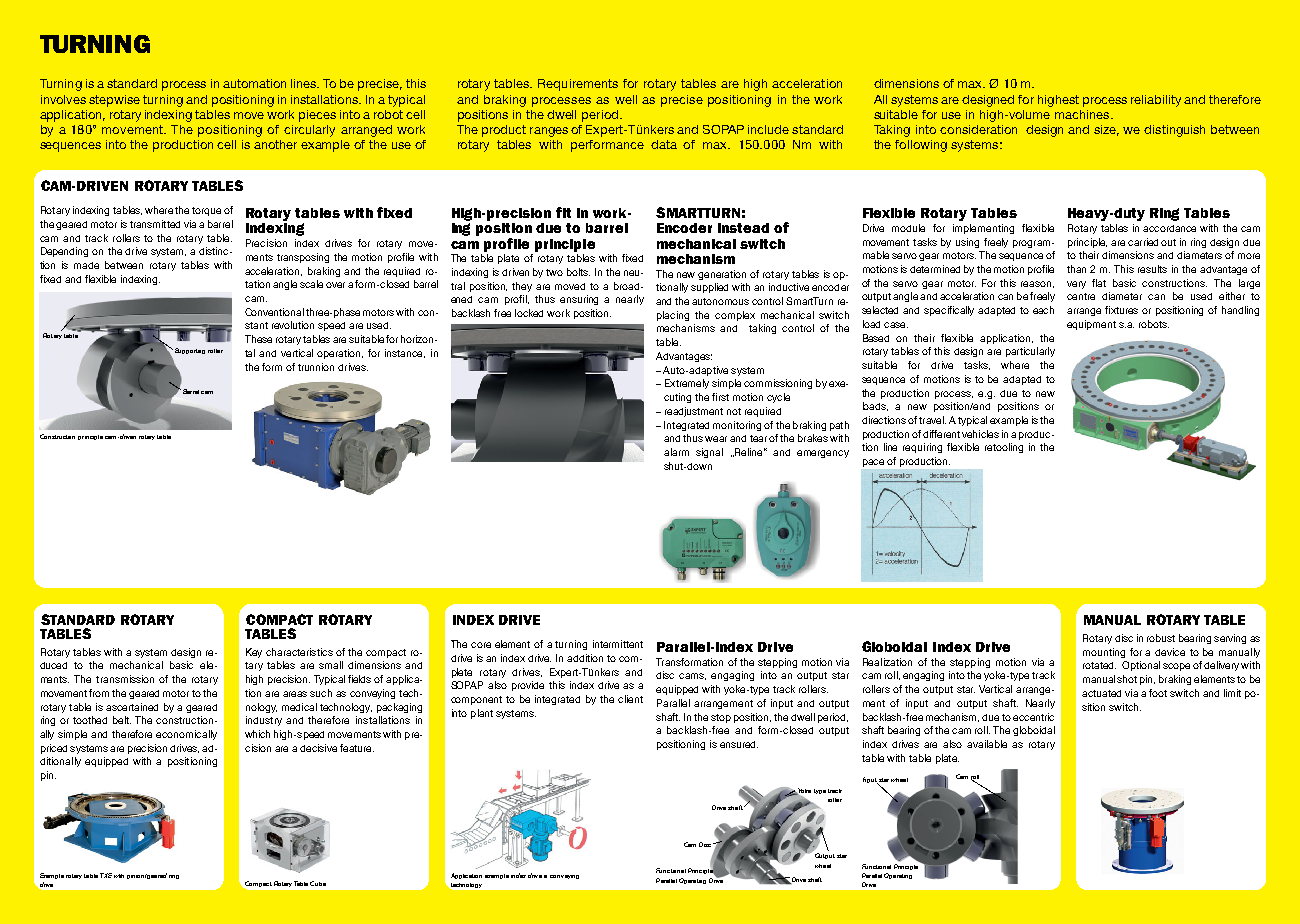 The width and height of the screenshot is (1300, 924). Describe the element at coordinates (114, 101) in the screenshot. I see `stepwise` at that location.
